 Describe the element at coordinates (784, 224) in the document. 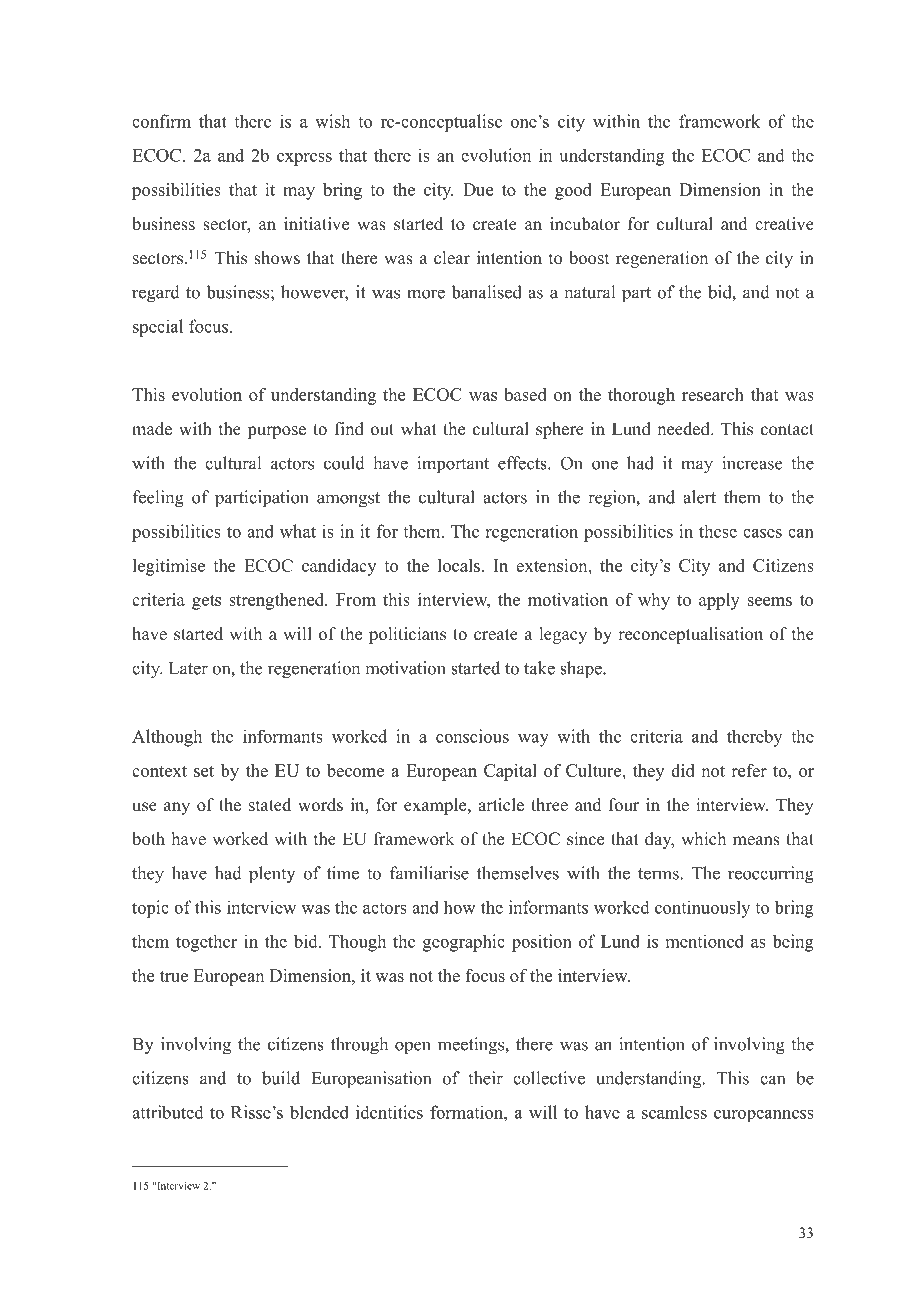

I see `creative` at that location.
